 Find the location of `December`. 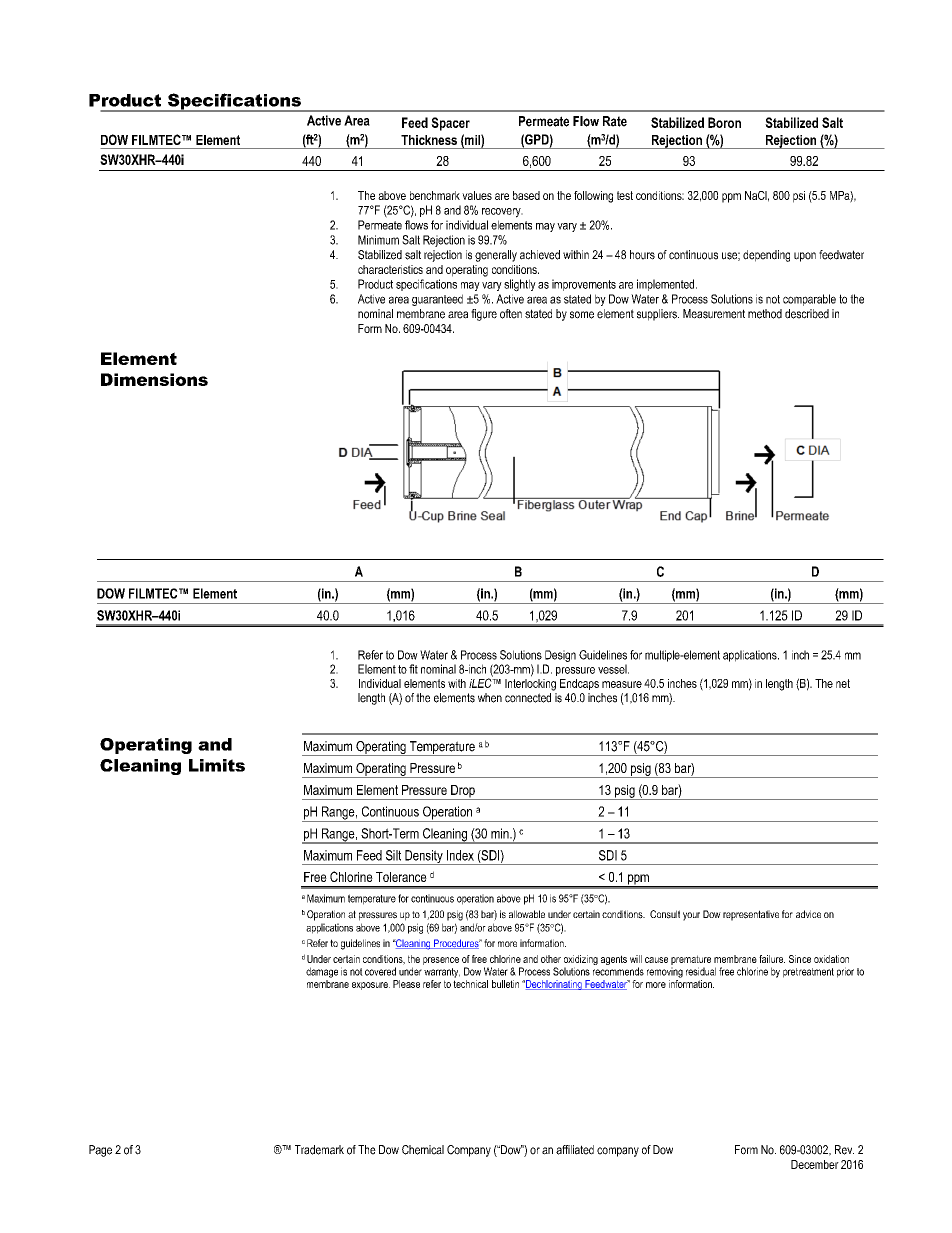

December is located at coordinates (815, 1164).
